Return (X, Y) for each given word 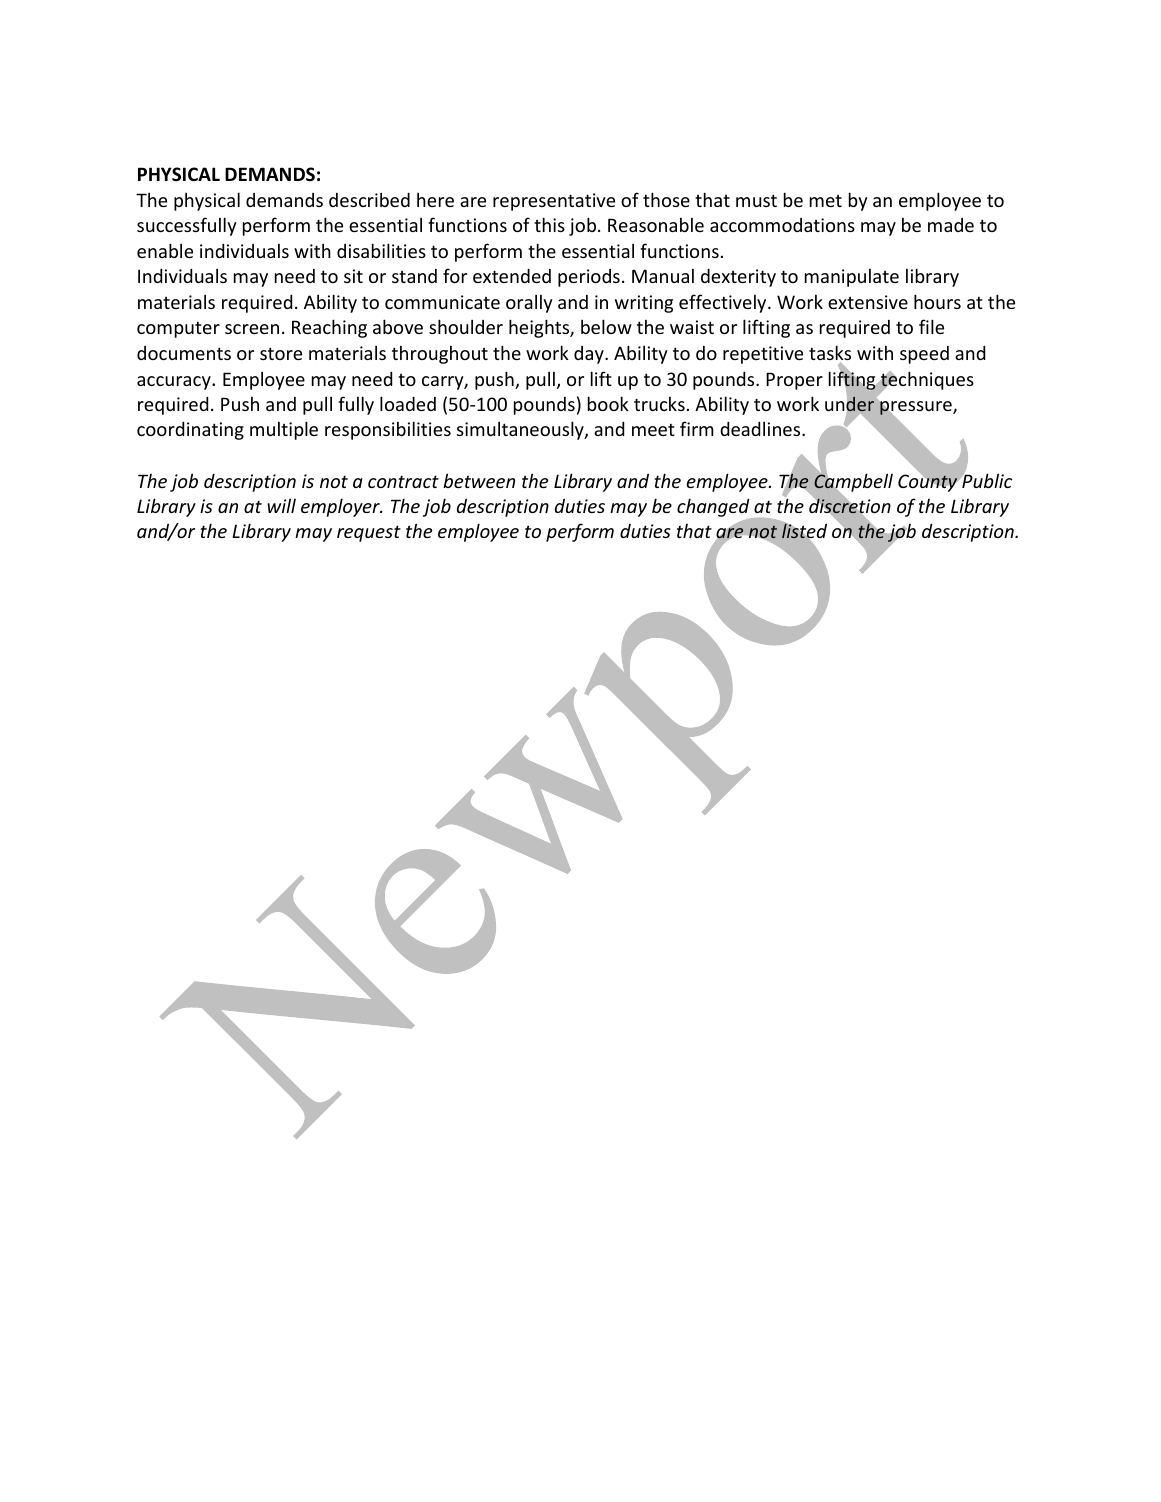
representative (554, 202)
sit (353, 276)
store (281, 353)
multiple (284, 430)
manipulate (852, 278)
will (281, 505)
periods (589, 278)
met (826, 201)
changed (714, 509)
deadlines (761, 429)
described (369, 200)
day (590, 355)
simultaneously (521, 430)
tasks (830, 354)
